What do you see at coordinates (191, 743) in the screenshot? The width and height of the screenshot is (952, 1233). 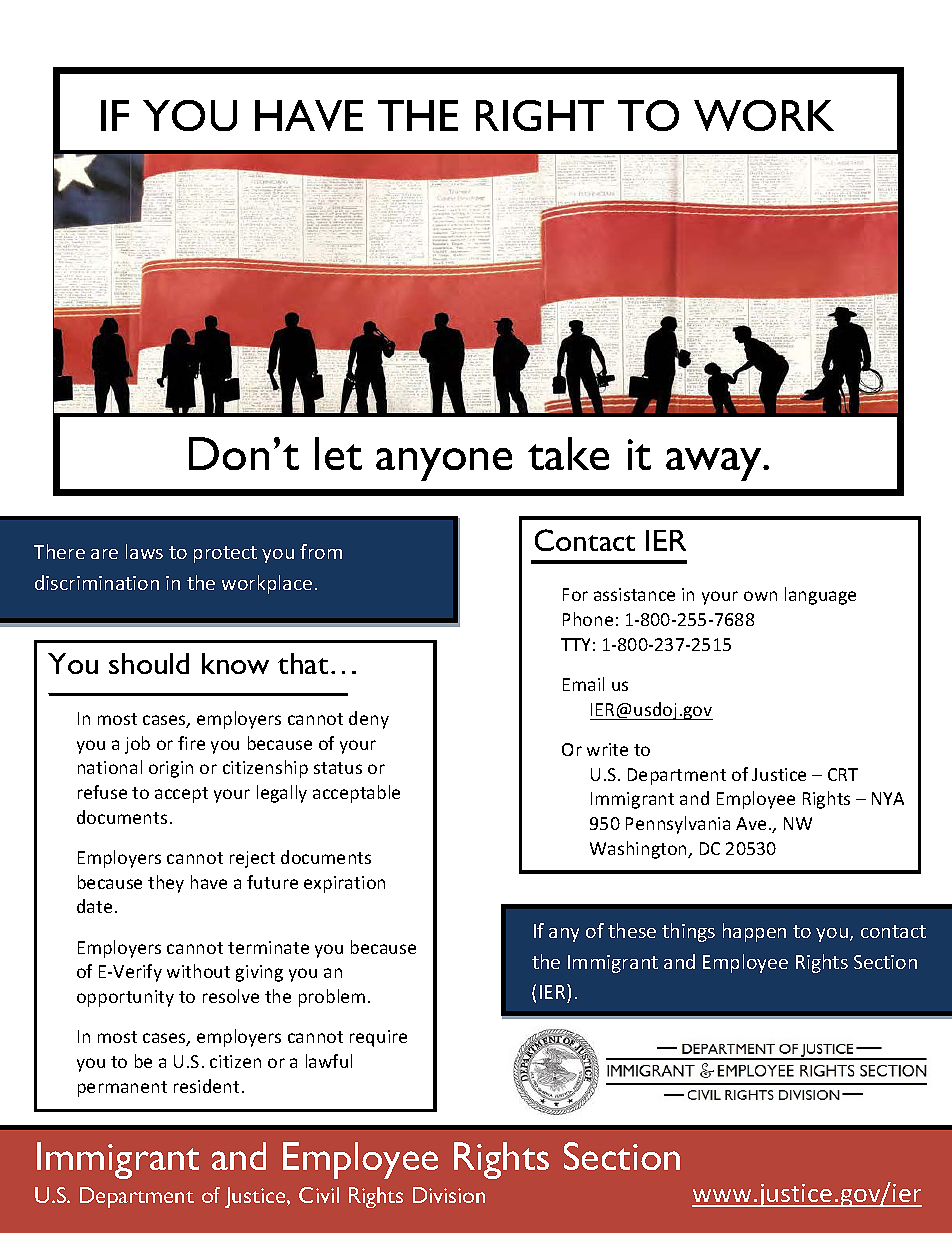 I see `fire` at bounding box center [191, 743].
